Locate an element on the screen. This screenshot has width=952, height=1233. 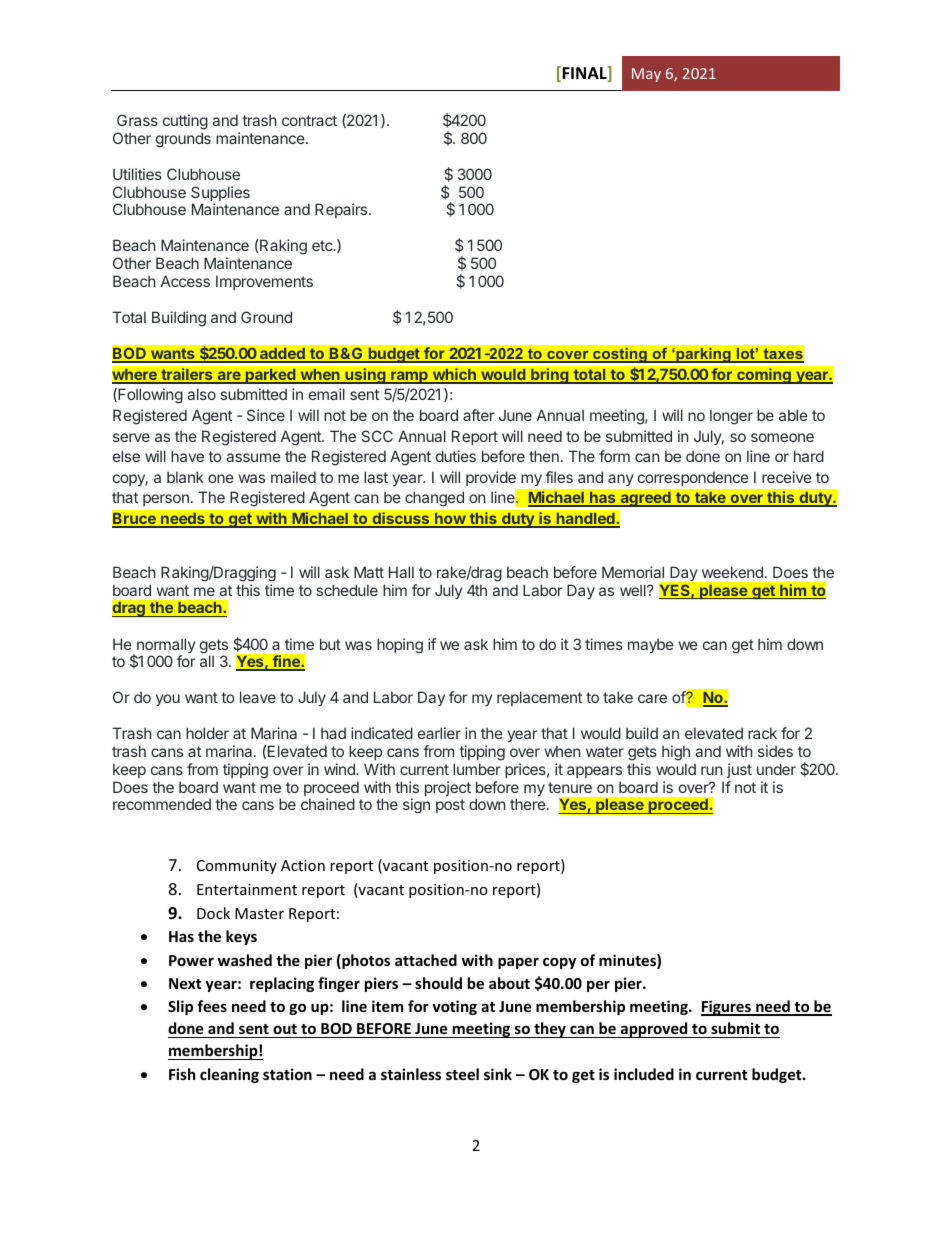
duties is located at coordinates (456, 456).
